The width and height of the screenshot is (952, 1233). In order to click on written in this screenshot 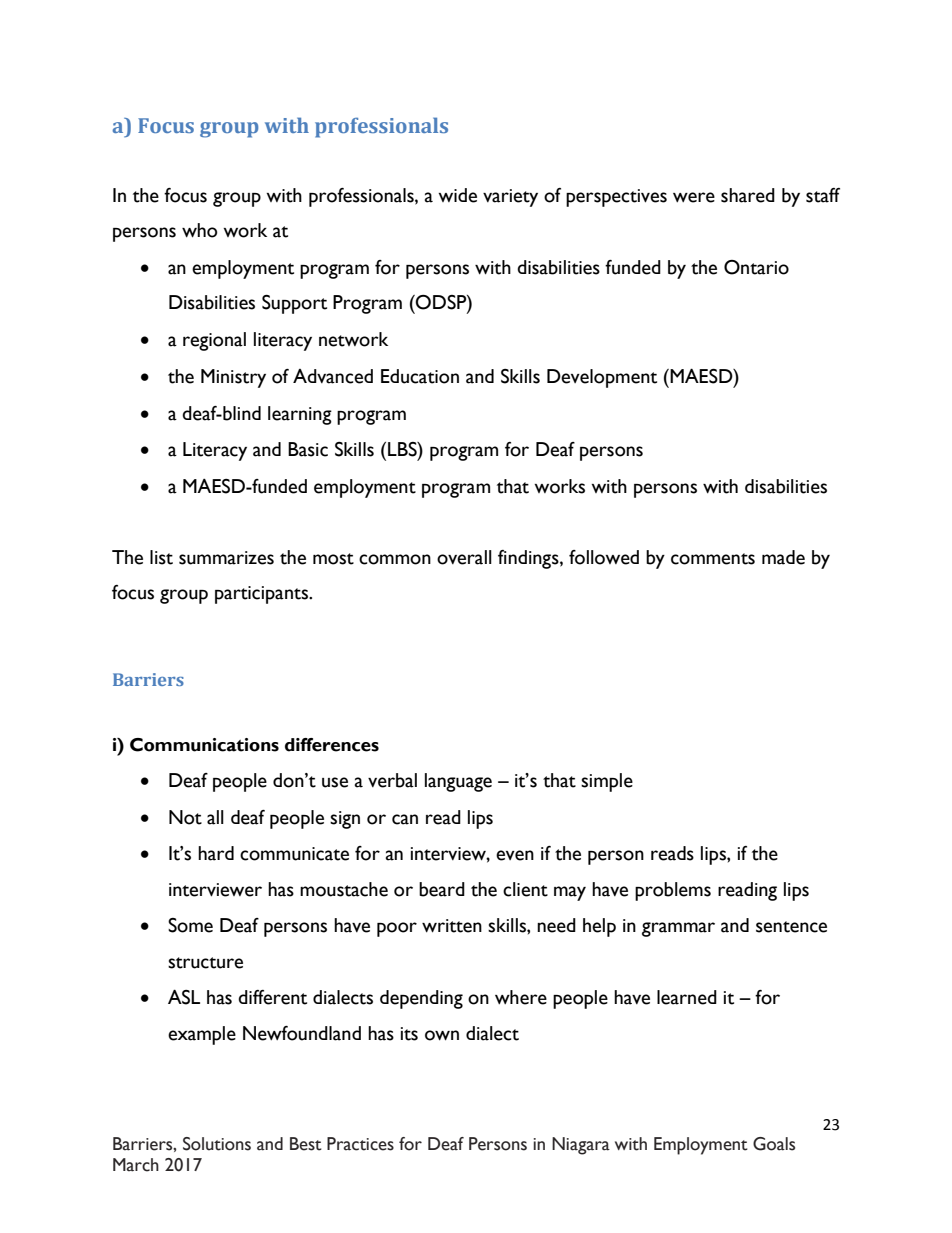, I will do `click(452, 926)`.
